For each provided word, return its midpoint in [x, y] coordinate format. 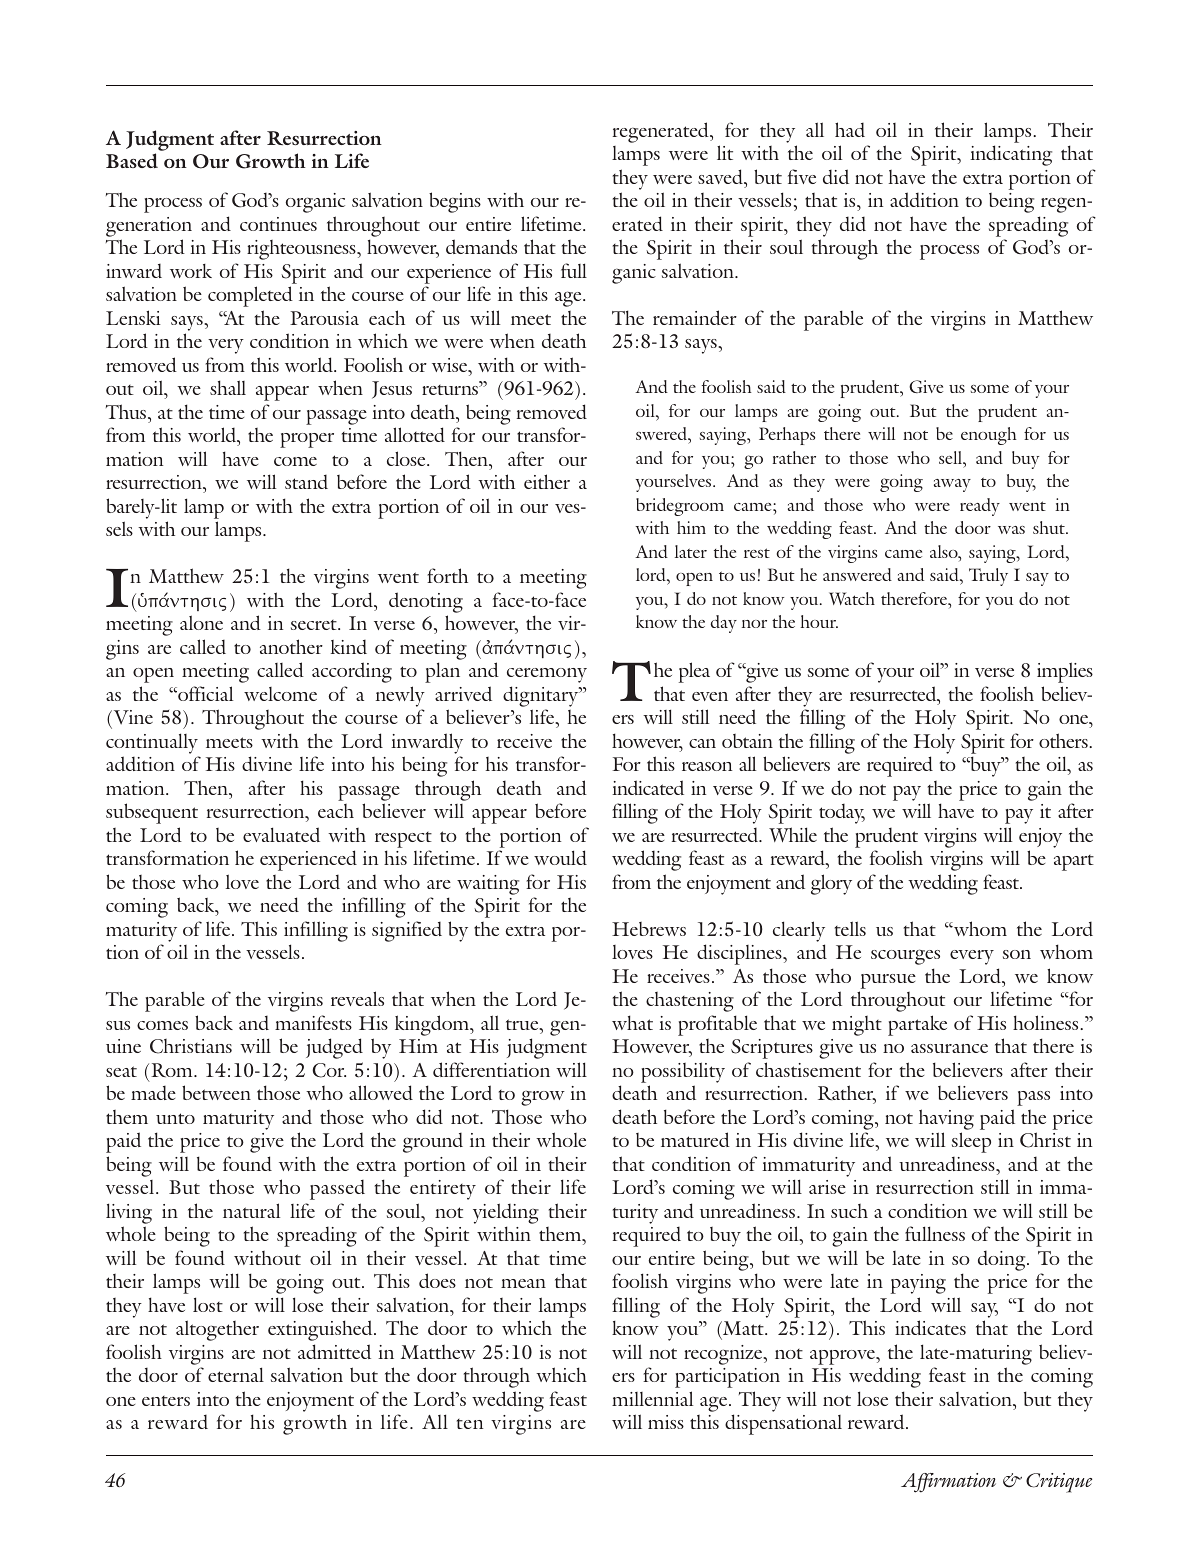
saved [722, 176]
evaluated [281, 834]
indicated [648, 787]
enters [166, 1401]
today [842, 813]
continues [278, 224]
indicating [1011, 155]
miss [666, 1422]
